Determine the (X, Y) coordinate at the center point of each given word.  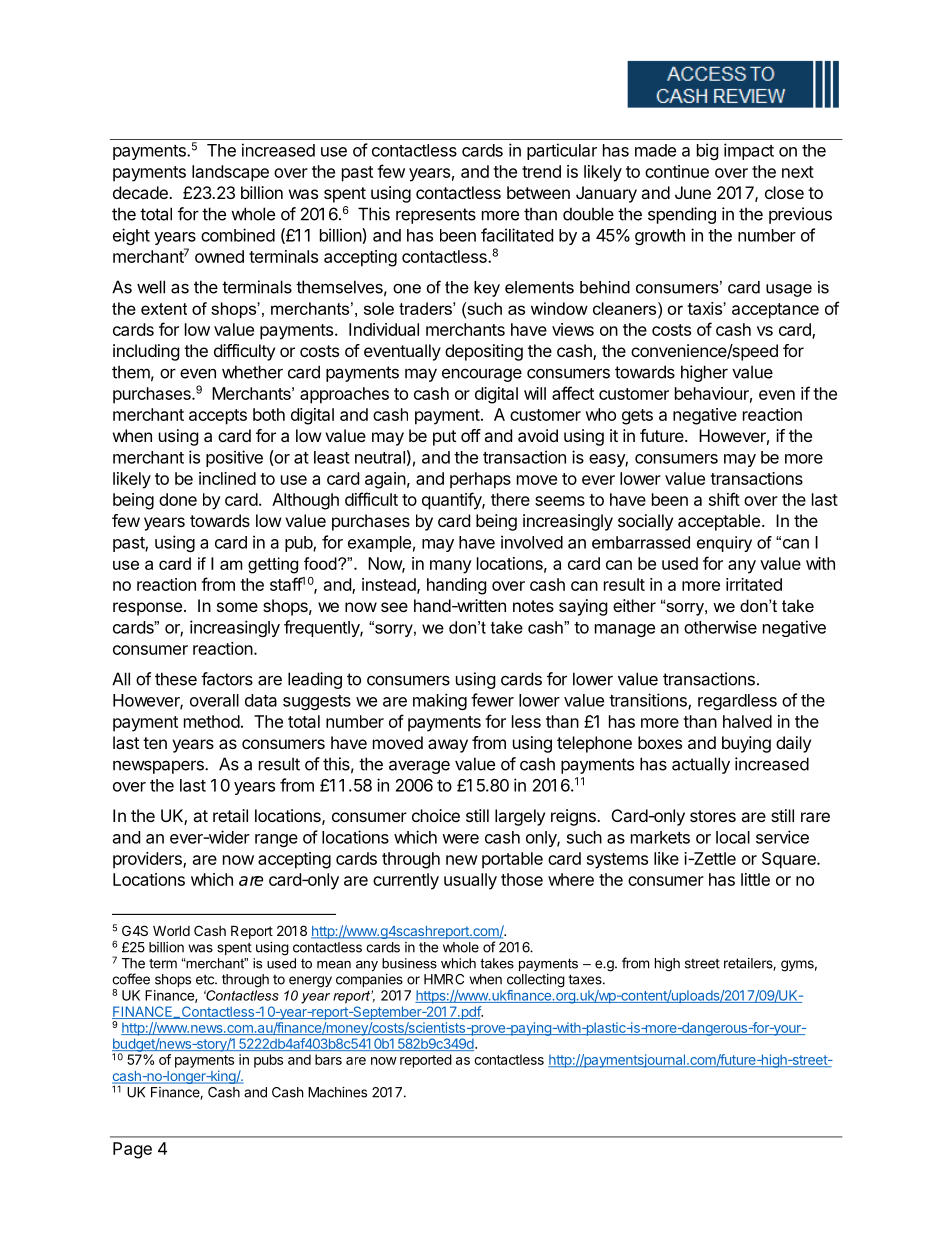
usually (470, 881)
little (755, 879)
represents (436, 216)
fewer (492, 700)
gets (637, 417)
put (444, 438)
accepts (218, 417)
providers (148, 860)
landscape (230, 173)
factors (227, 679)
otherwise (720, 627)
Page (132, 1150)
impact (749, 151)
